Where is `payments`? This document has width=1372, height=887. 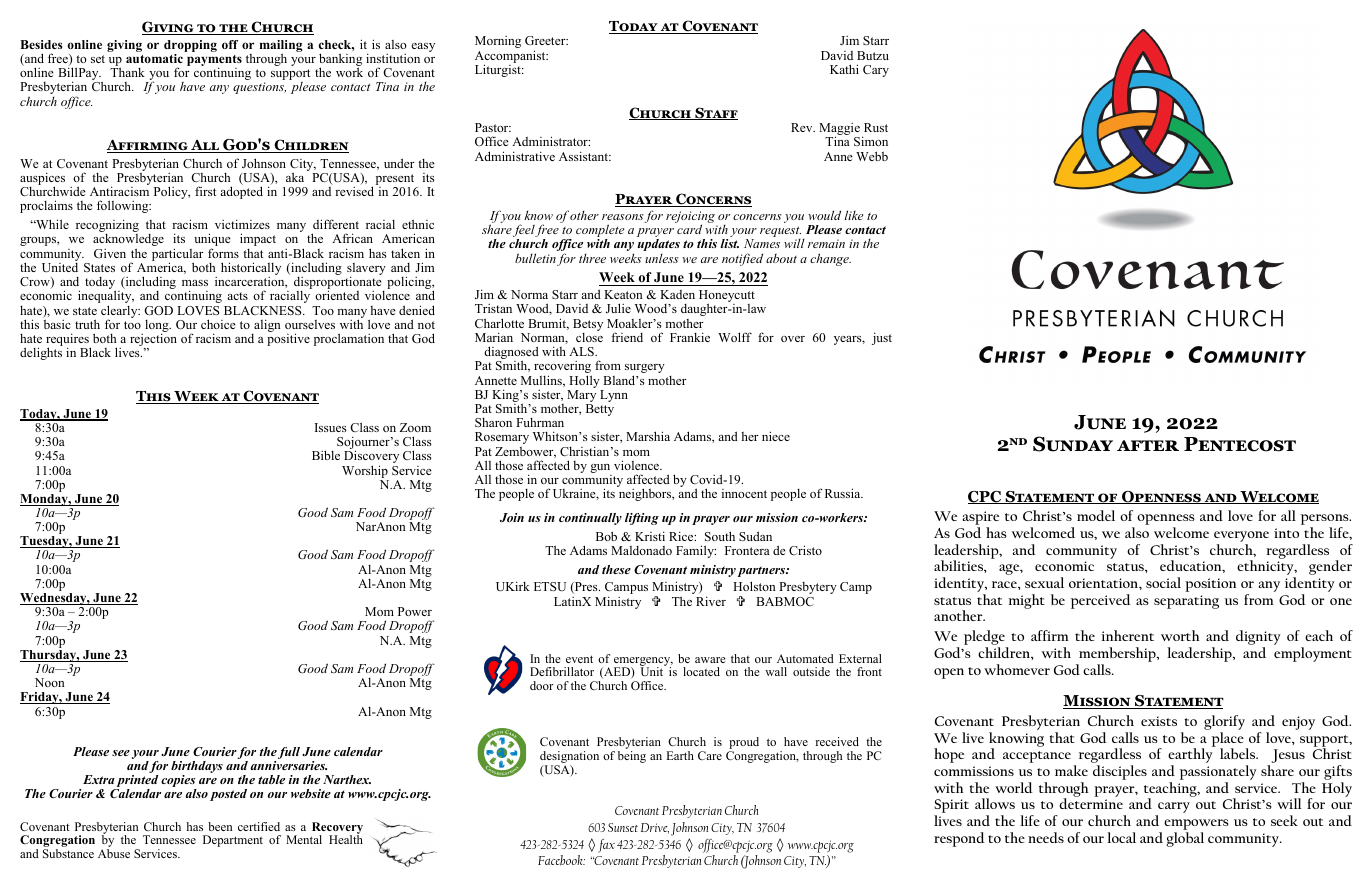 payments is located at coordinates (214, 62).
